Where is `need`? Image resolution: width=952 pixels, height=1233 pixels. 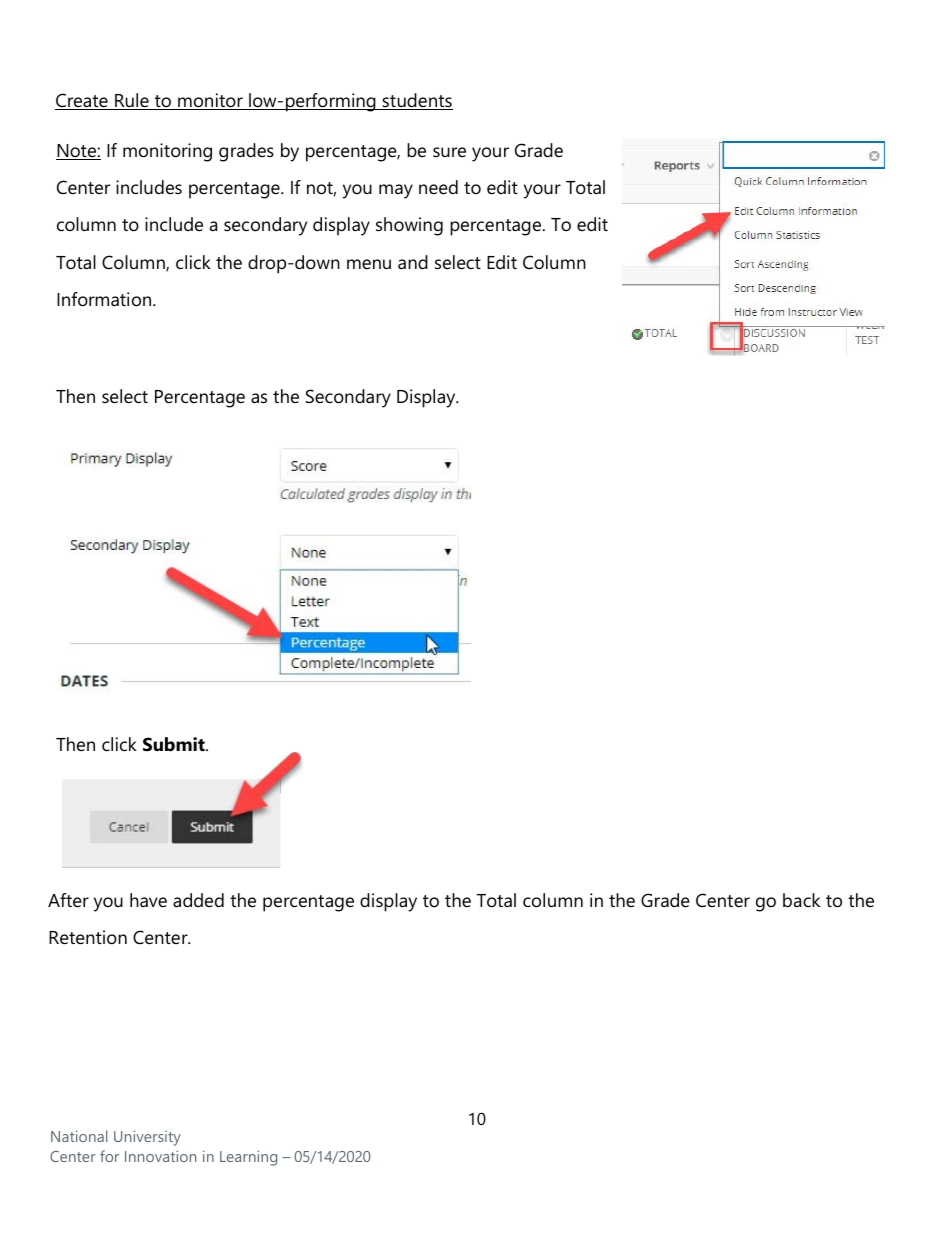 need is located at coordinates (438, 187).
